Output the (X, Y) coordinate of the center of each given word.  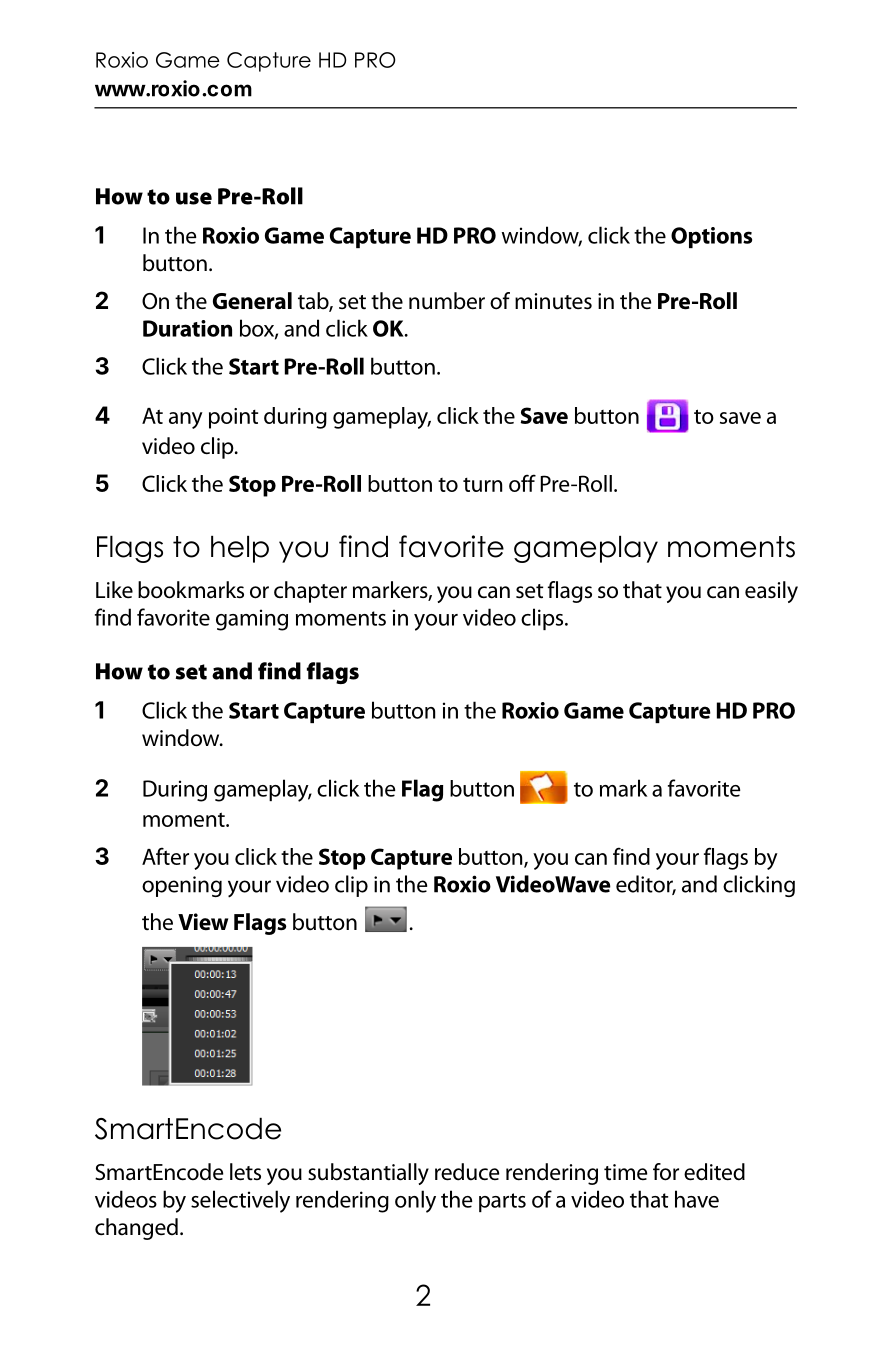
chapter (310, 592)
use (194, 198)
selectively (240, 1201)
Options (711, 237)
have (697, 1199)
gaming (252, 620)
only (415, 1201)
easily (771, 592)
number (447, 301)
